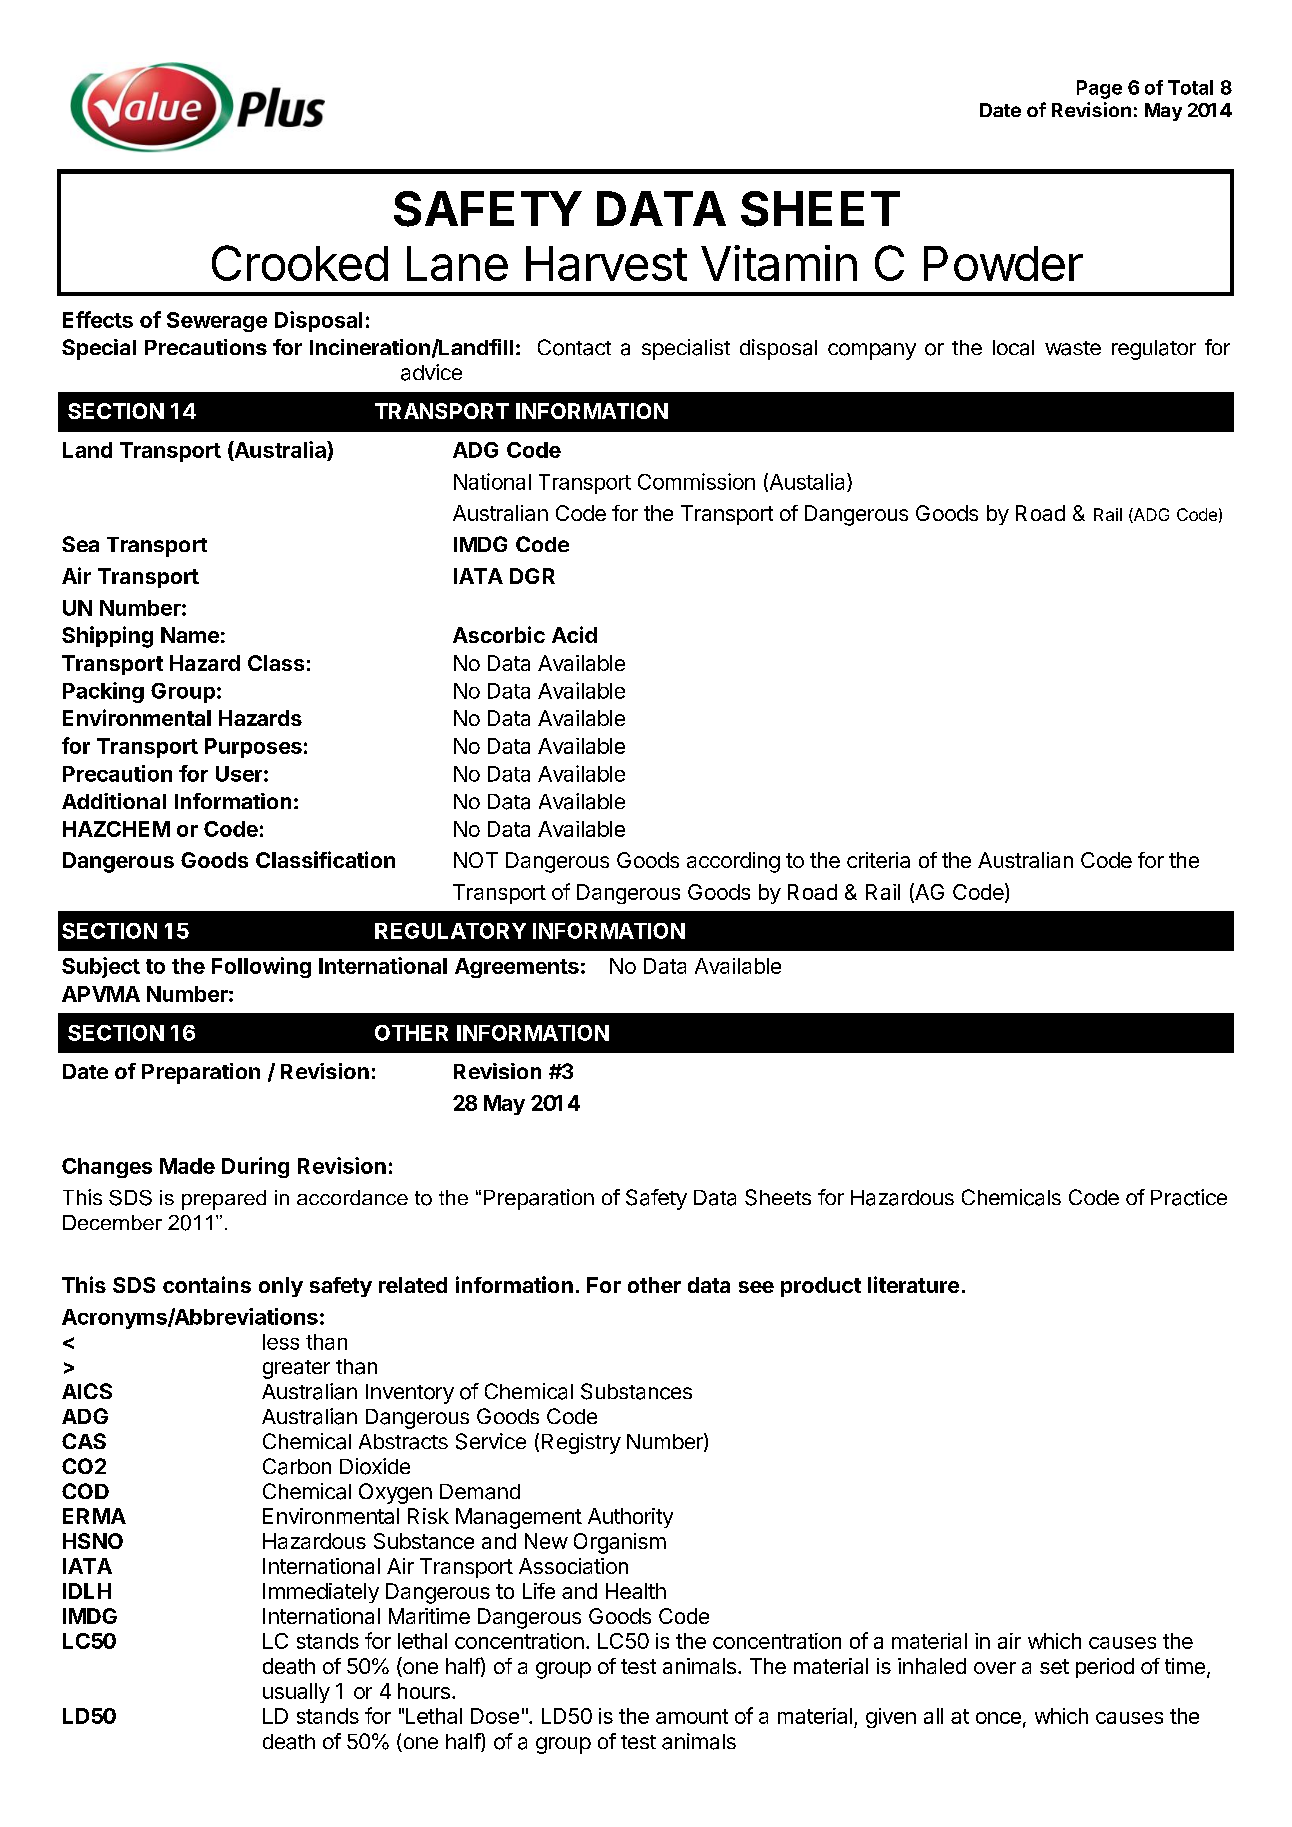  What do you see at coordinates (913, 1284) in the screenshot?
I see `literature` at bounding box center [913, 1284].
